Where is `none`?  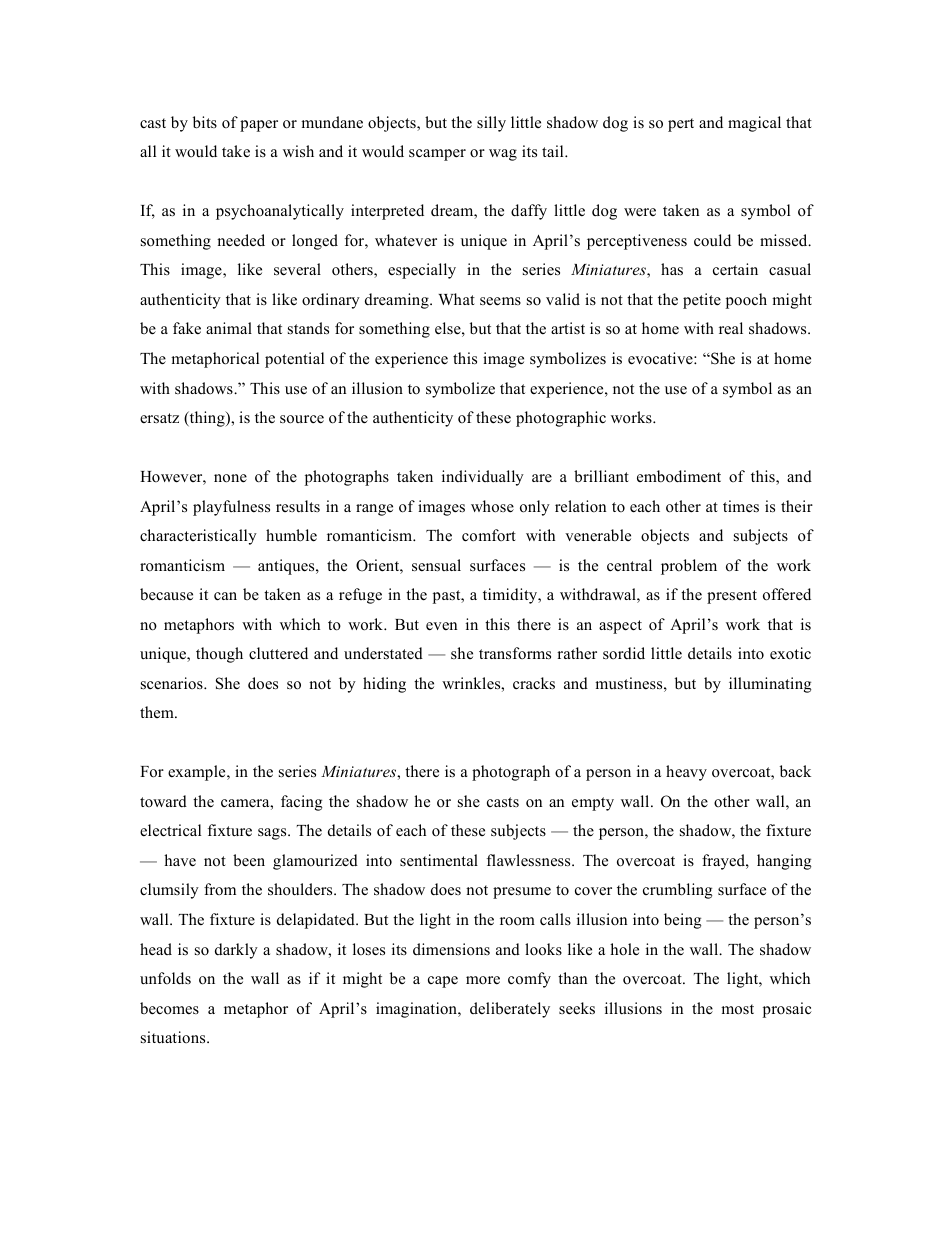 none is located at coordinates (230, 478).
